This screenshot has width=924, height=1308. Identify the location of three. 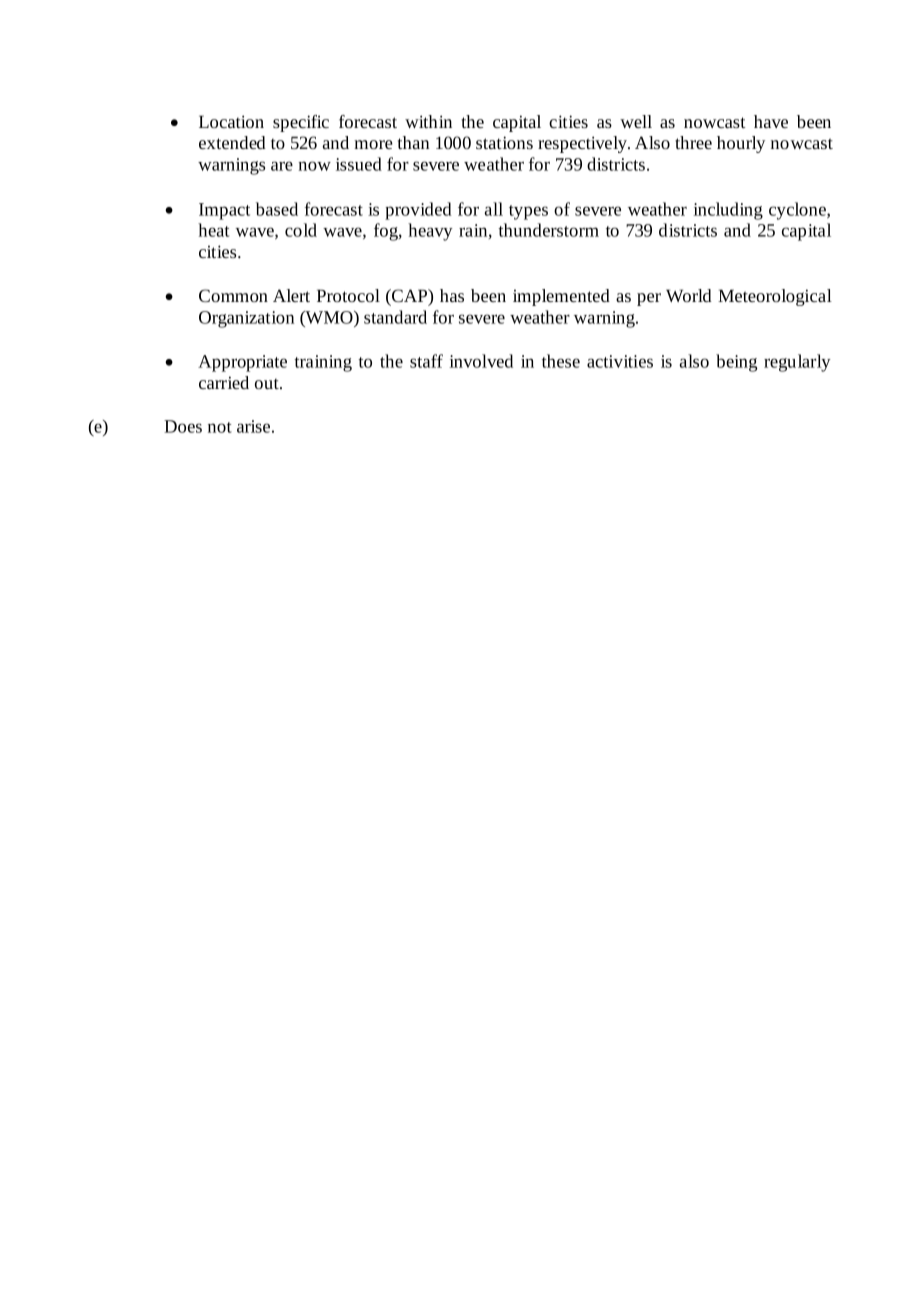
(693, 142).
